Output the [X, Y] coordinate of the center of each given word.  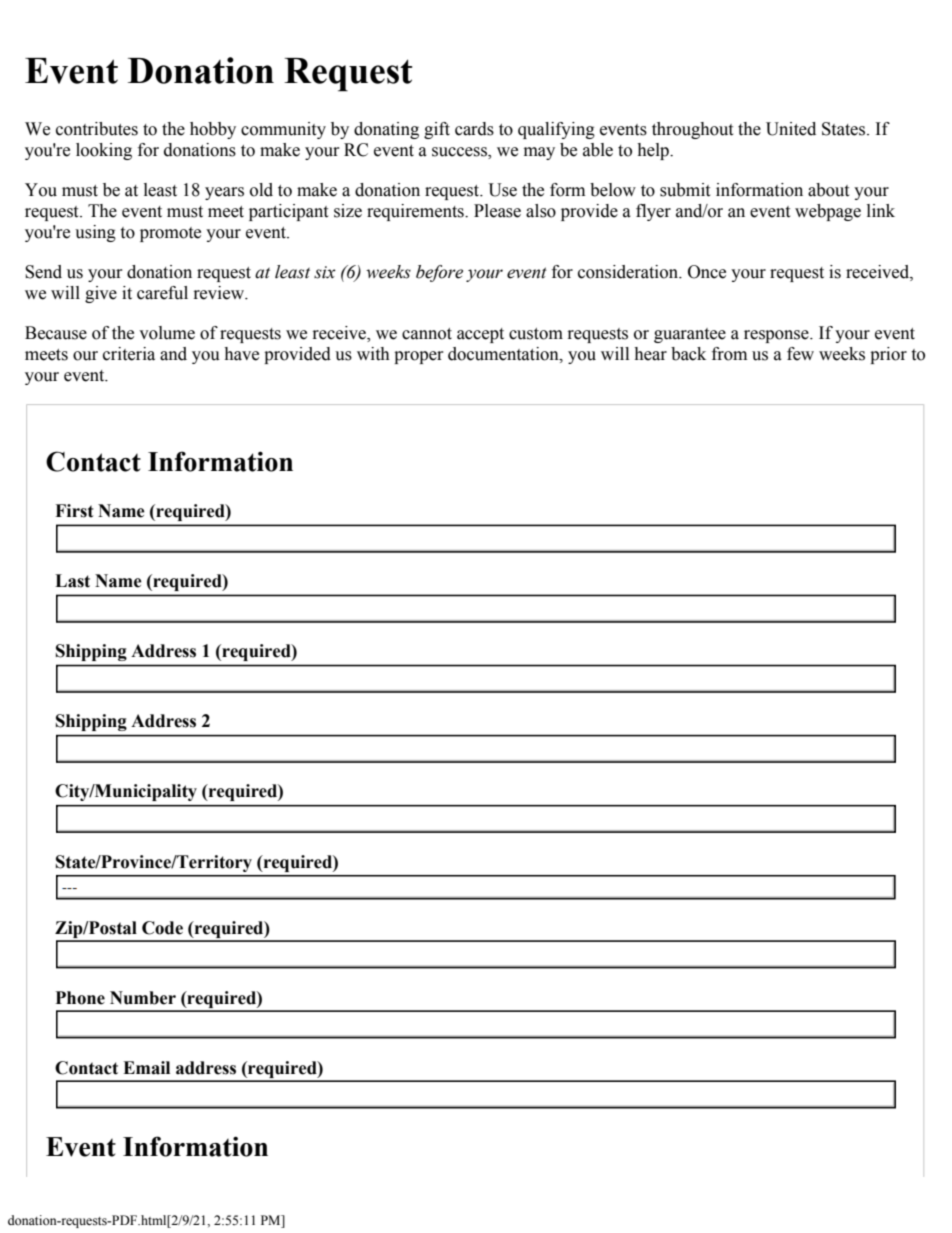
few [800, 354]
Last [72, 581]
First [74, 511]
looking [104, 151]
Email [146, 1068]
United [791, 129]
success [460, 153]
